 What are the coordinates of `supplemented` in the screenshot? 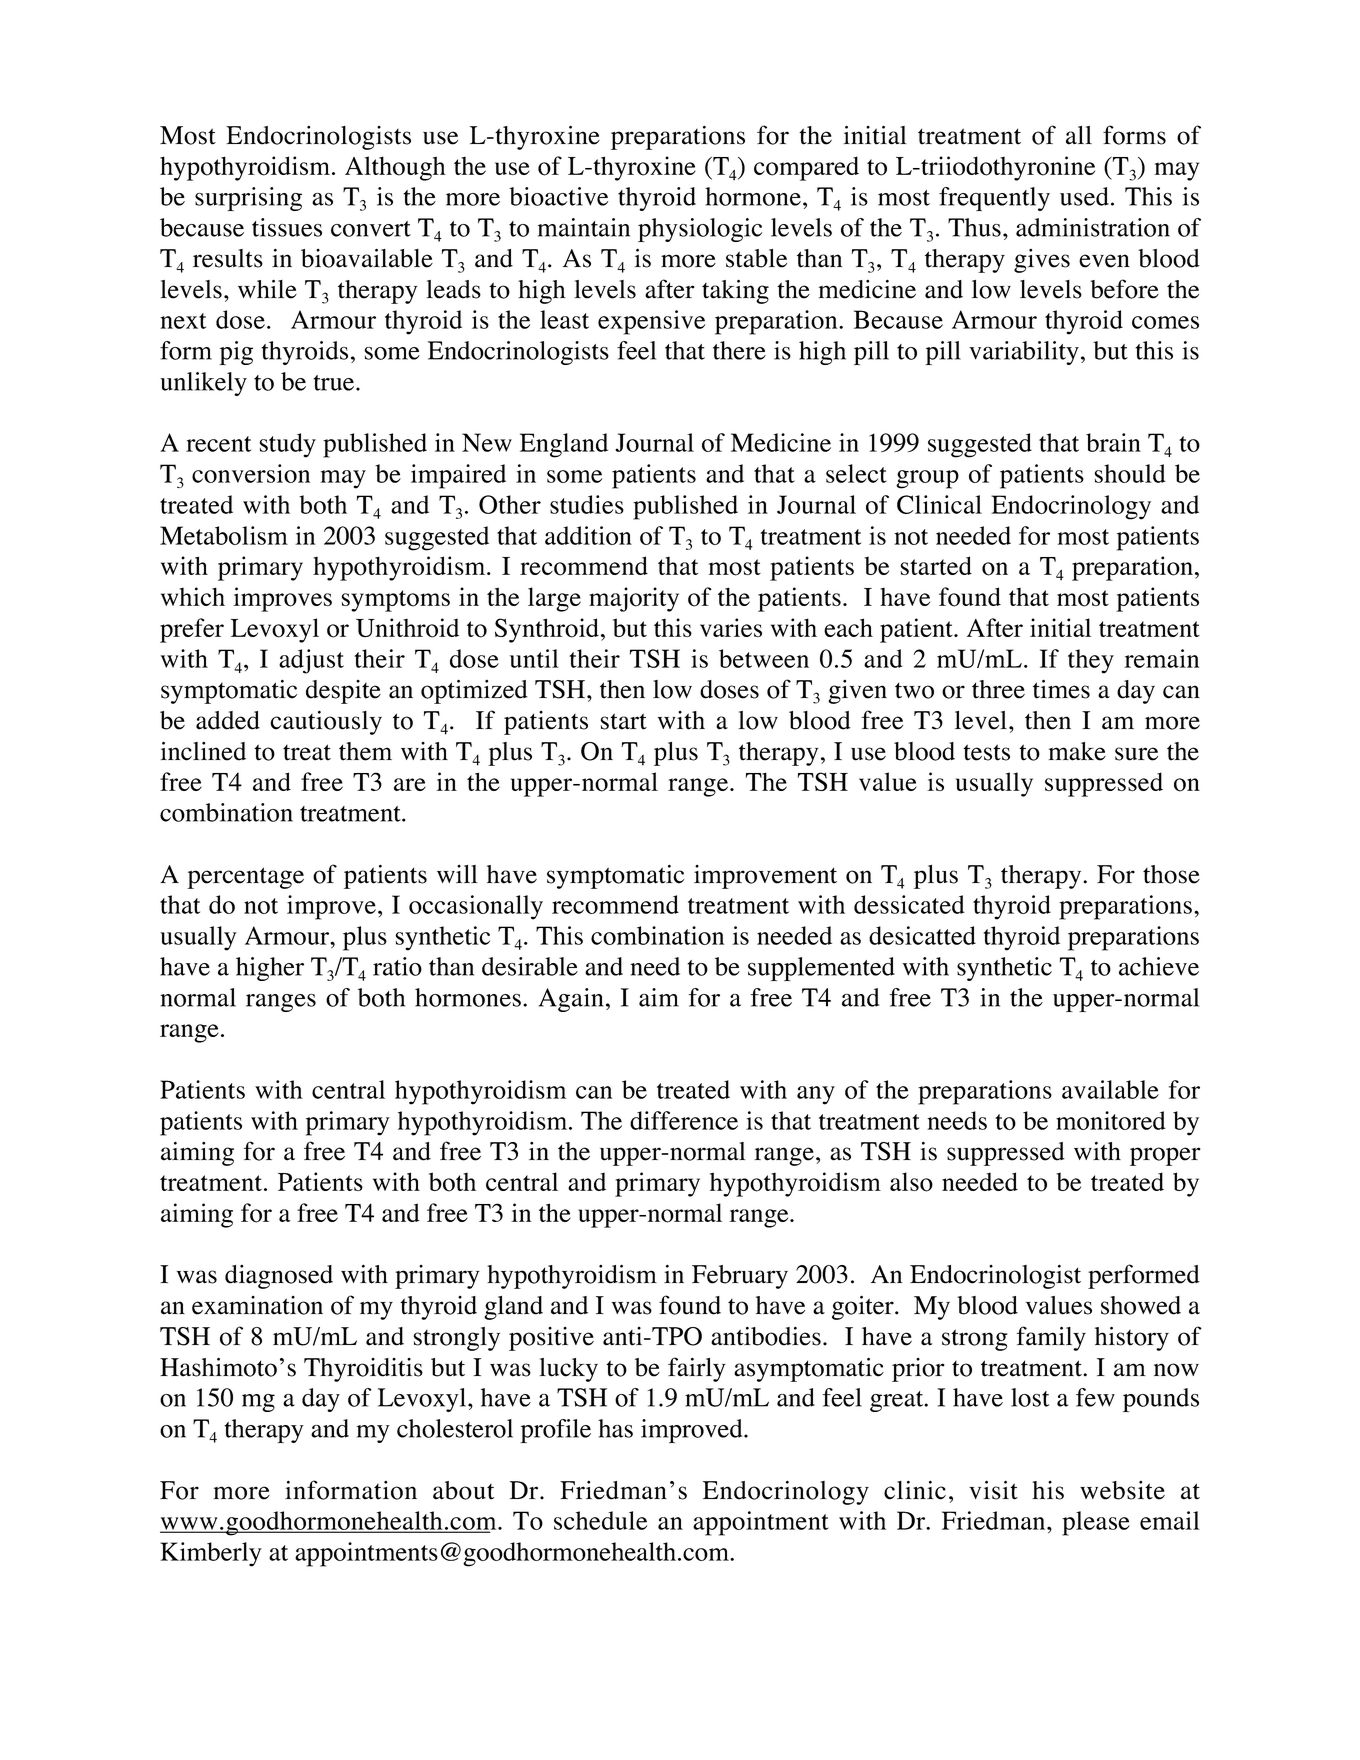 It's located at (821, 969).
